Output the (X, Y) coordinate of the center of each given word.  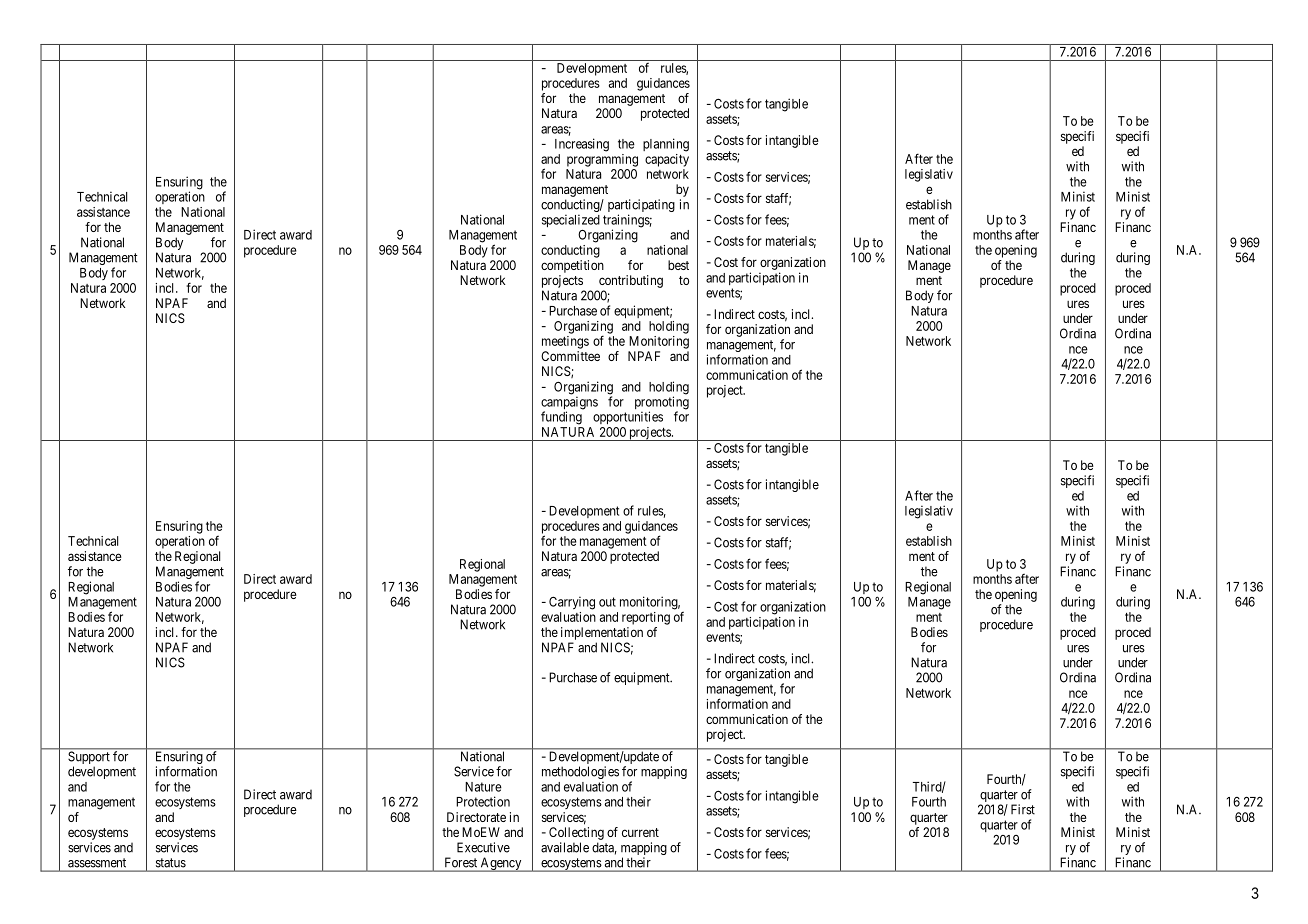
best (678, 265)
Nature (483, 787)
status (171, 863)
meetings (565, 342)
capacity (667, 160)
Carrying (572, 603)
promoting (662, 404)
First (1023, 809)
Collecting (576, 833)
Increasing (582, 145)
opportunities (628, 417)
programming (602, 160)
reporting (646, 618)
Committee (570, 356)
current (640, 832)
